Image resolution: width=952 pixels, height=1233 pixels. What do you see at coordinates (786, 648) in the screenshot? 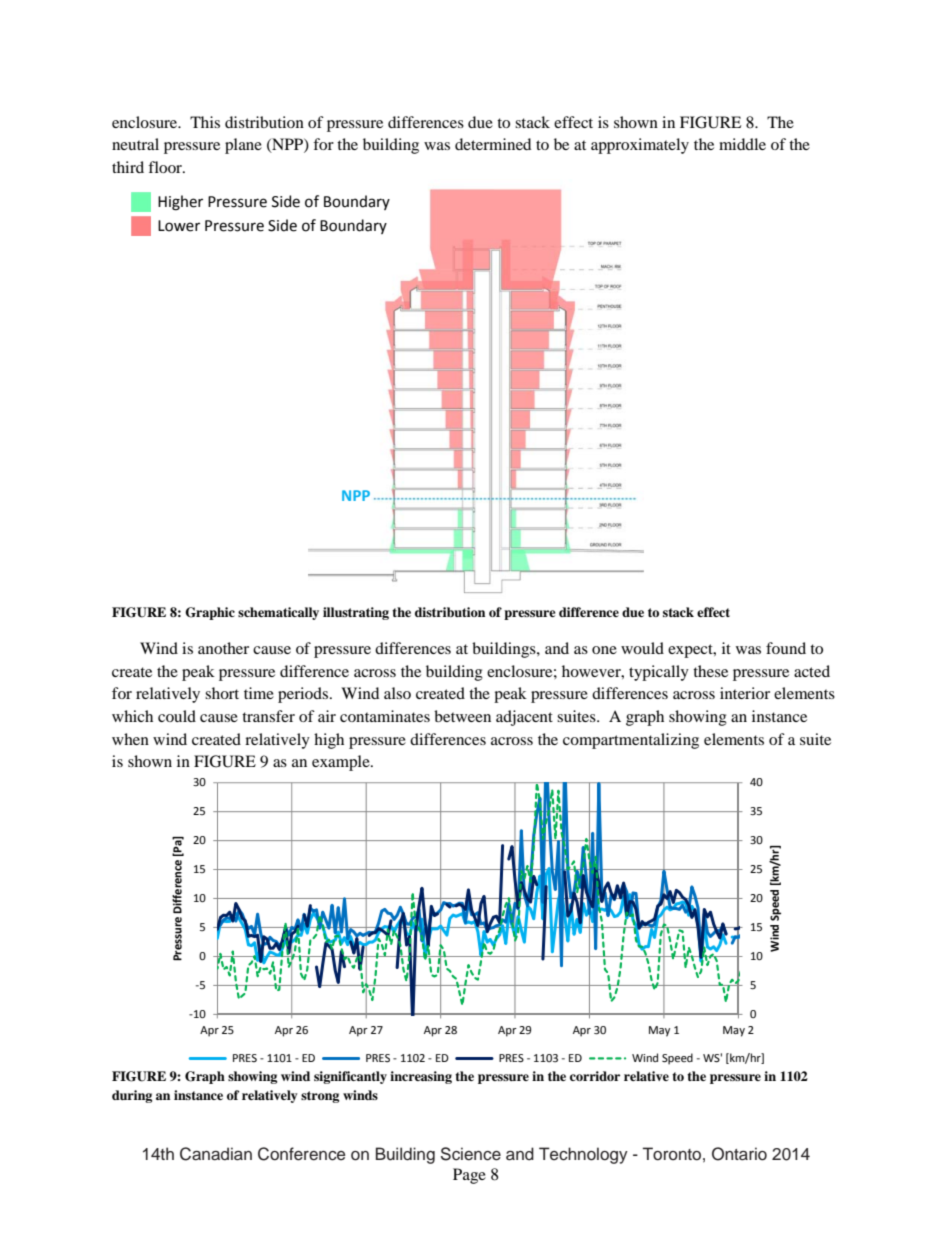
I see `found` at bounding box center [786, 648].
